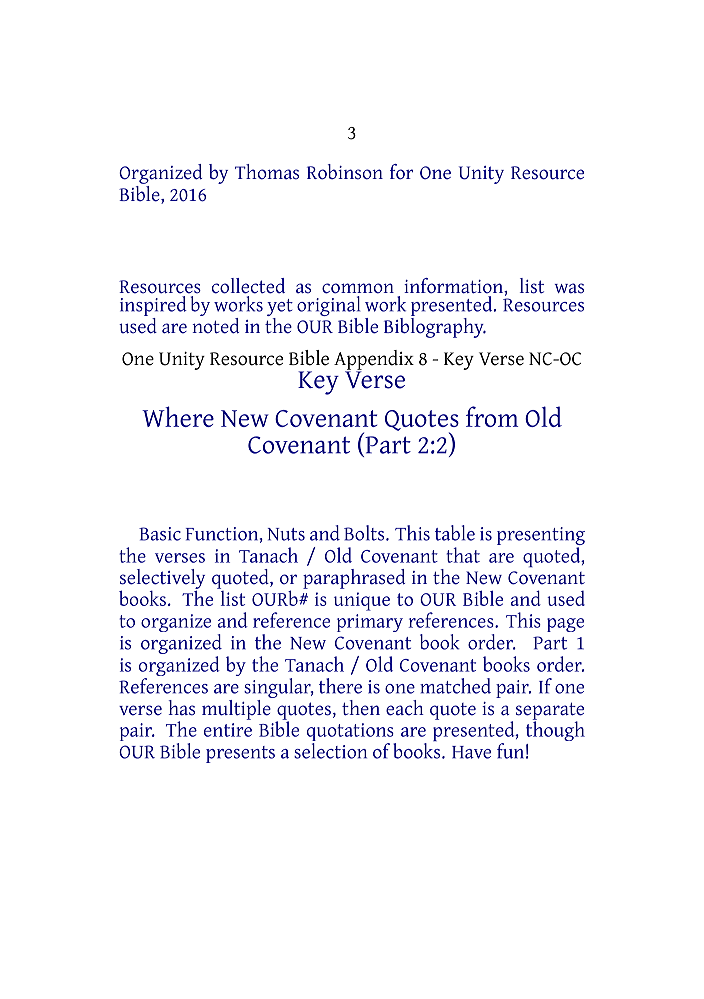 This document has height=999, width=704. Describe the element at coordinates (267, 172) in the document. I see `Thomas` at that location.
